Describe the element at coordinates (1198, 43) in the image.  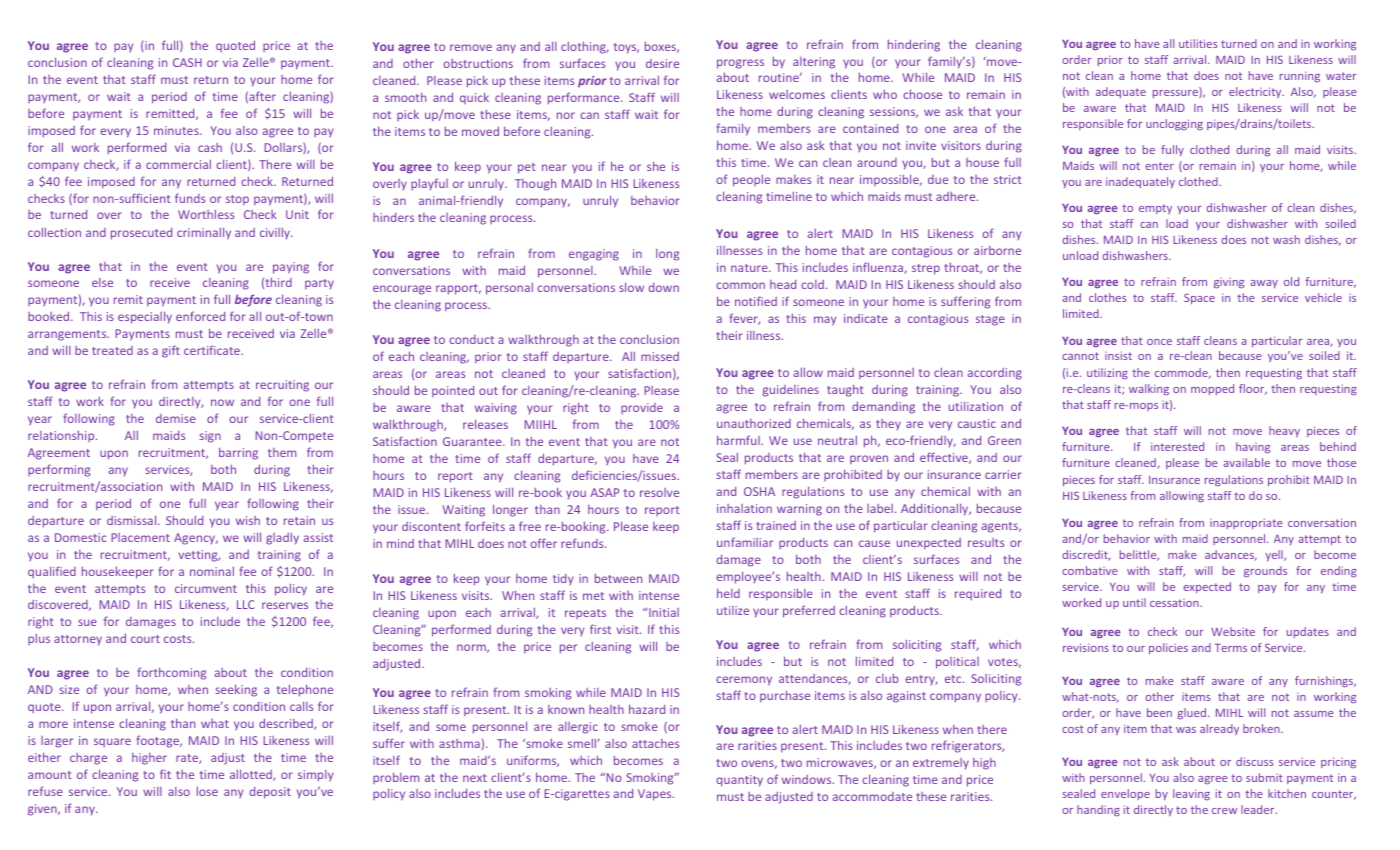
I see `utilities` at that location.
